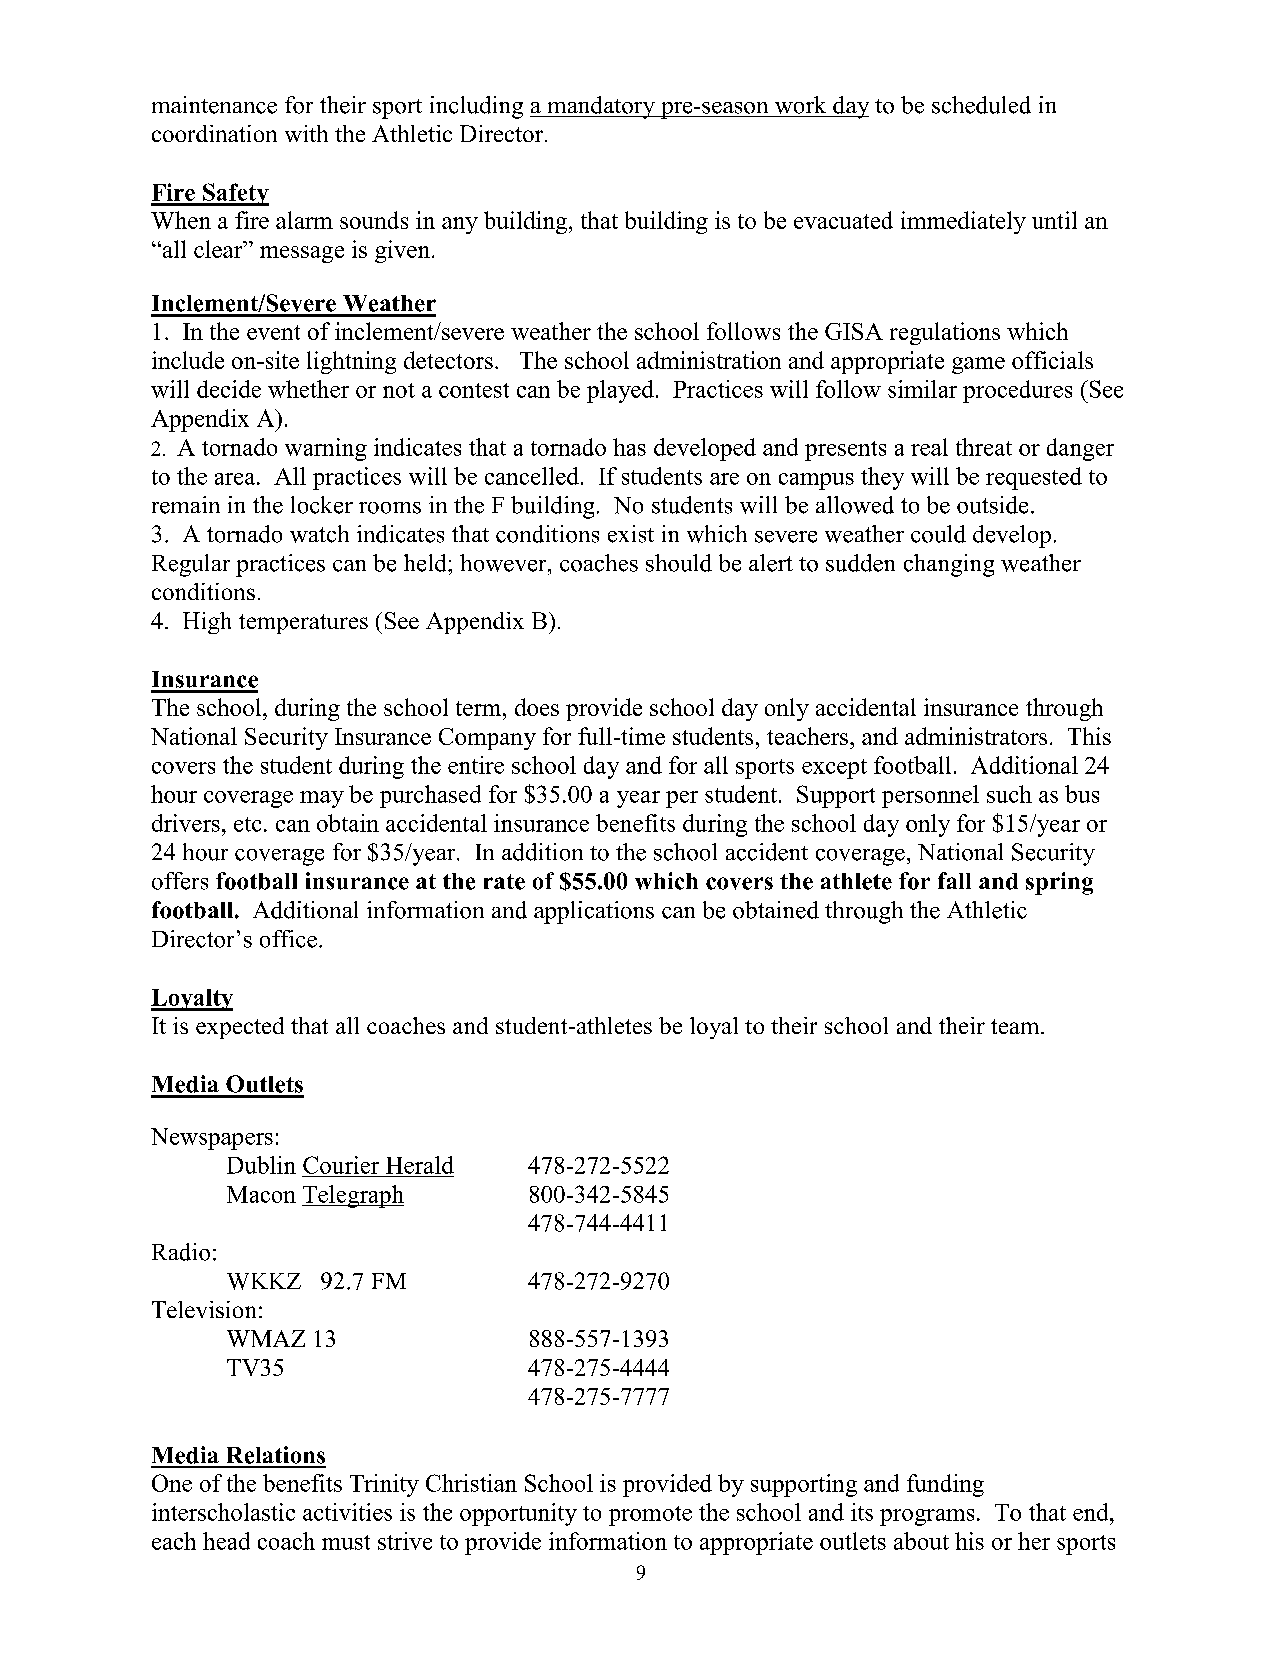 The width and height of the page is (1282, 1660). What do you see at coordinates (981, 105) in the page?
I see `scheduled` at bounding box center [981, 105].
